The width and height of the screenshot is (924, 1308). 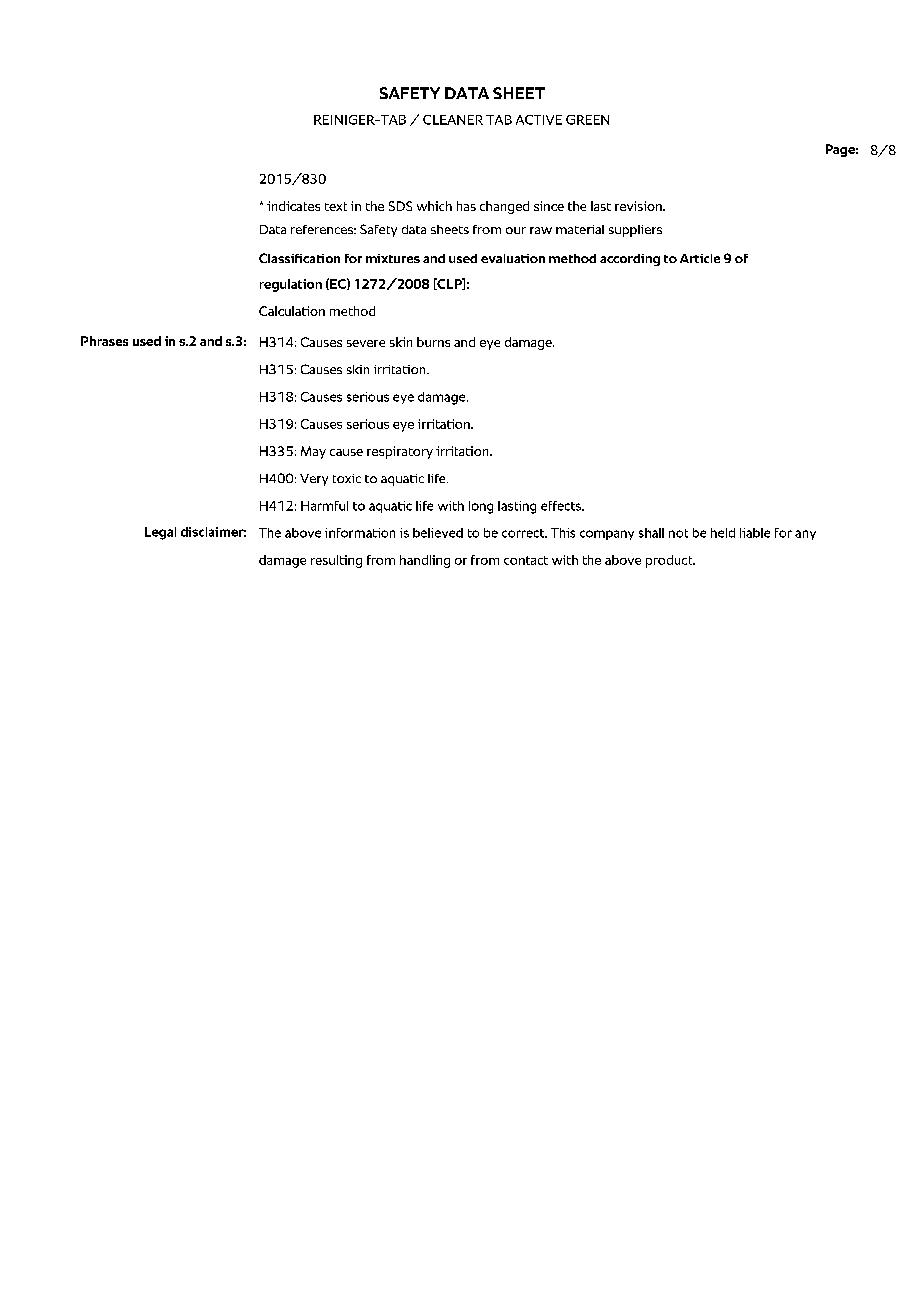 What do you see at coordinates (433, 342) in the screenshot?
I see `burns` at bounding box center [433, 342].
